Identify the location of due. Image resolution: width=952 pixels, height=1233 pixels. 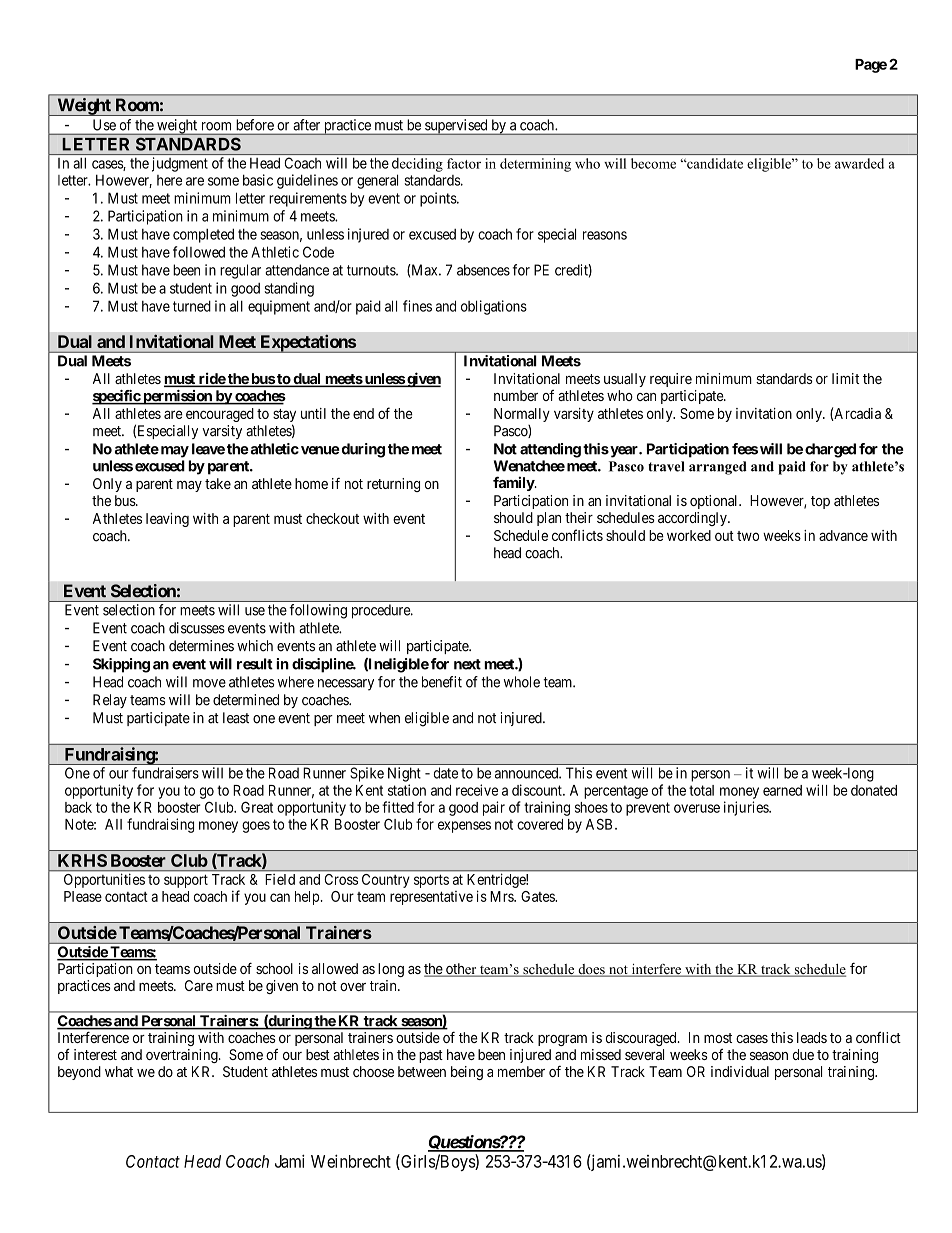
(803, 1054).
